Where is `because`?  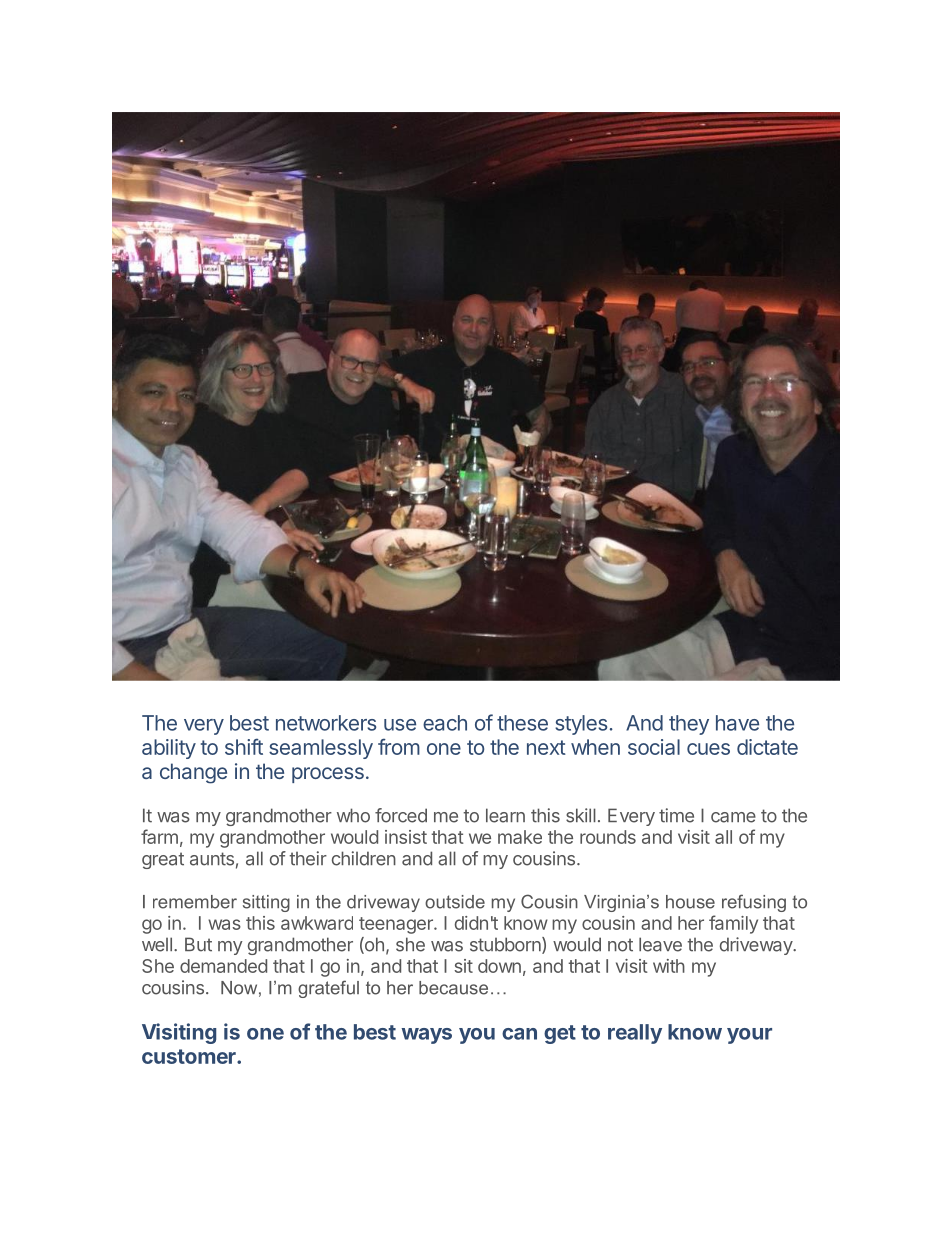 because is located at coordinates (453, 988).
